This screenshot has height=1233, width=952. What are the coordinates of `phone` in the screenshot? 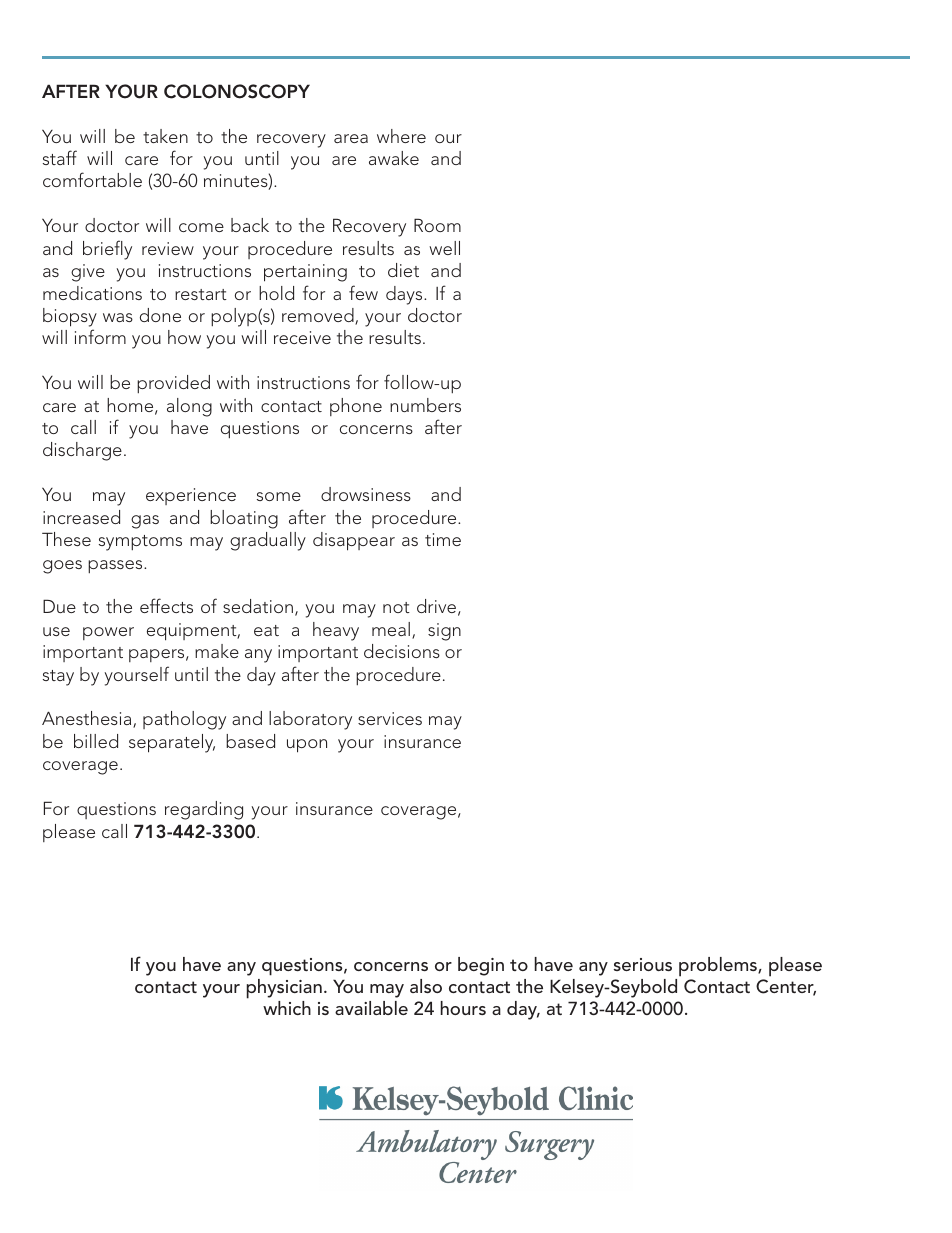 It's located at (356, 407).
